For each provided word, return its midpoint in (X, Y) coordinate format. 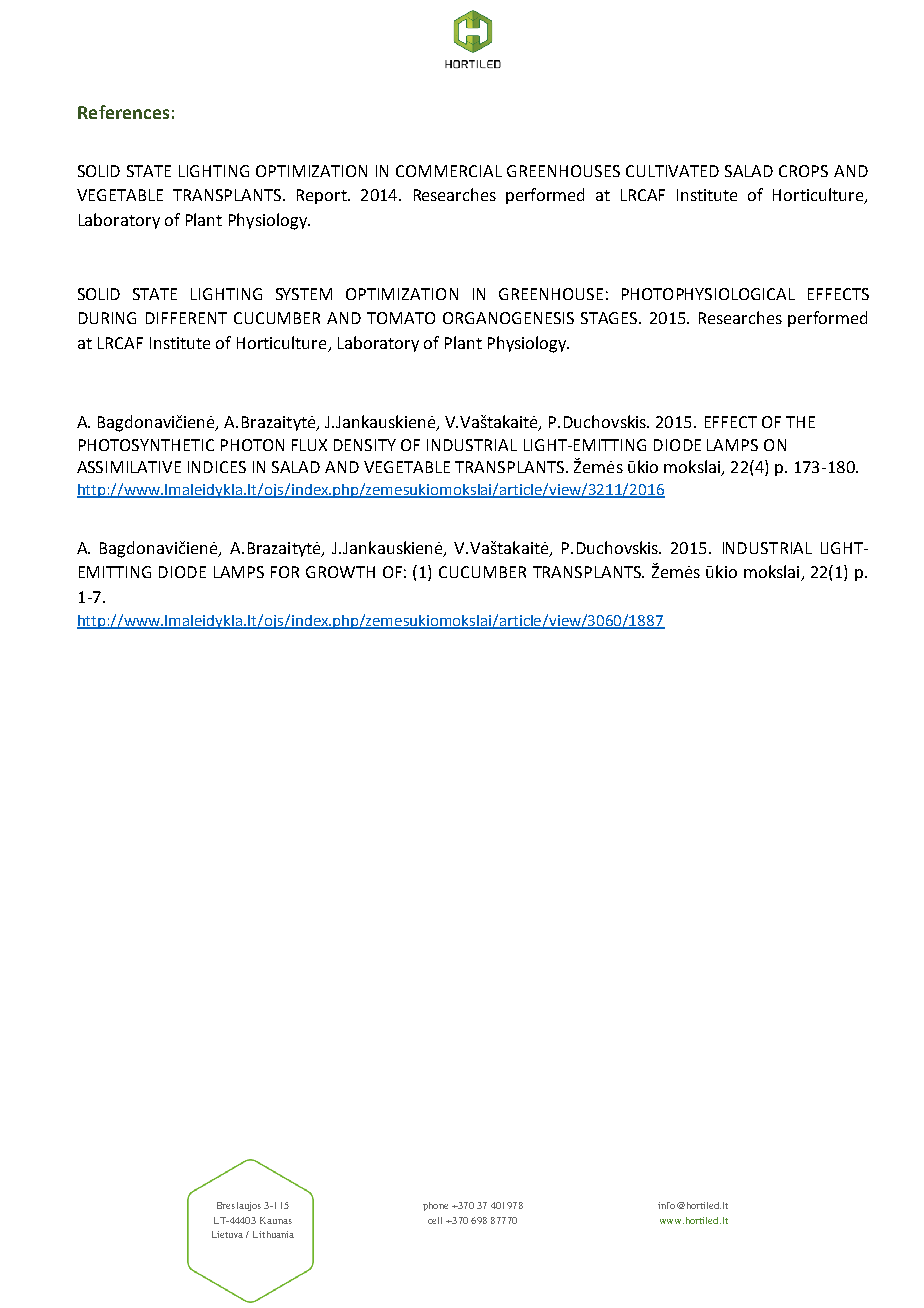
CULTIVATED (672, 171)
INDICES (217, 467)
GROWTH (340, 572)
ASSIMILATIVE (129, 467)
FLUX (309, 445)
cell (435, 1220)
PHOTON (252, 445)
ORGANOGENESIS (508, 318)
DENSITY (365, 445)
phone (435, 1206)
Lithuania (273, 1234)
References (123, 112)
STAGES (610, 318)
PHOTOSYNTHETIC (146, 445)
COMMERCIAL (449, 171)
